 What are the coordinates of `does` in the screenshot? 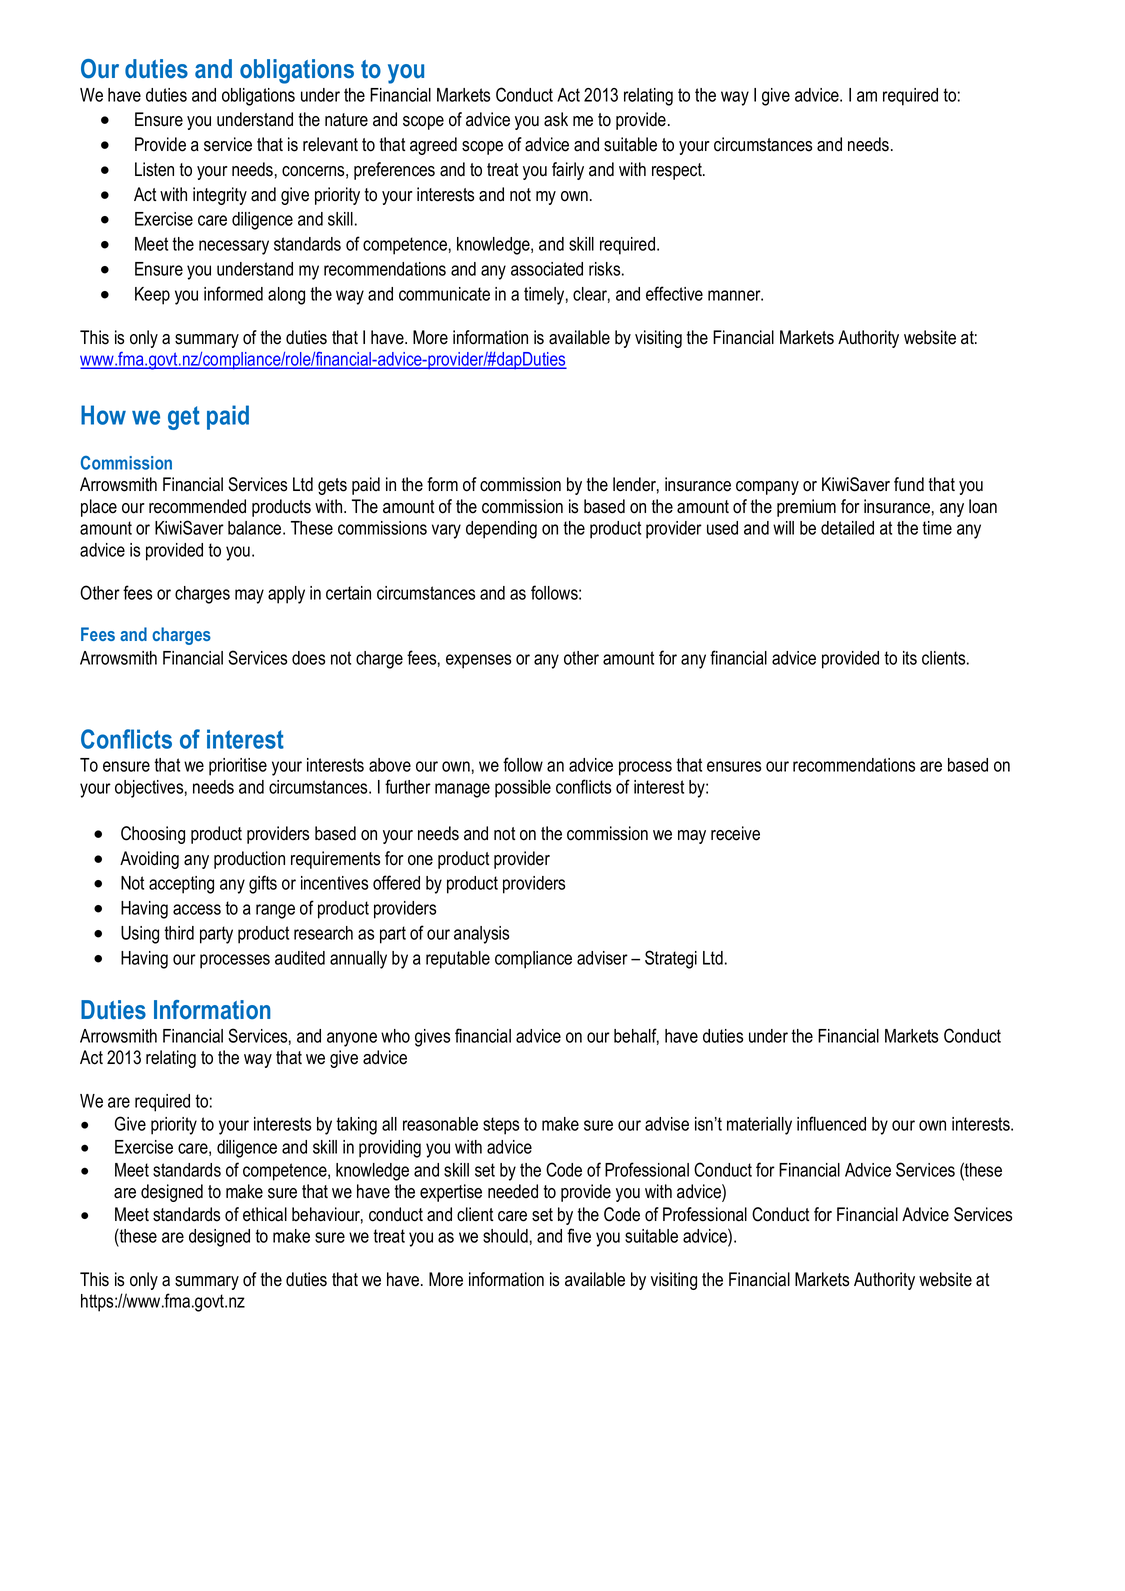 It's located at (308, 658).
